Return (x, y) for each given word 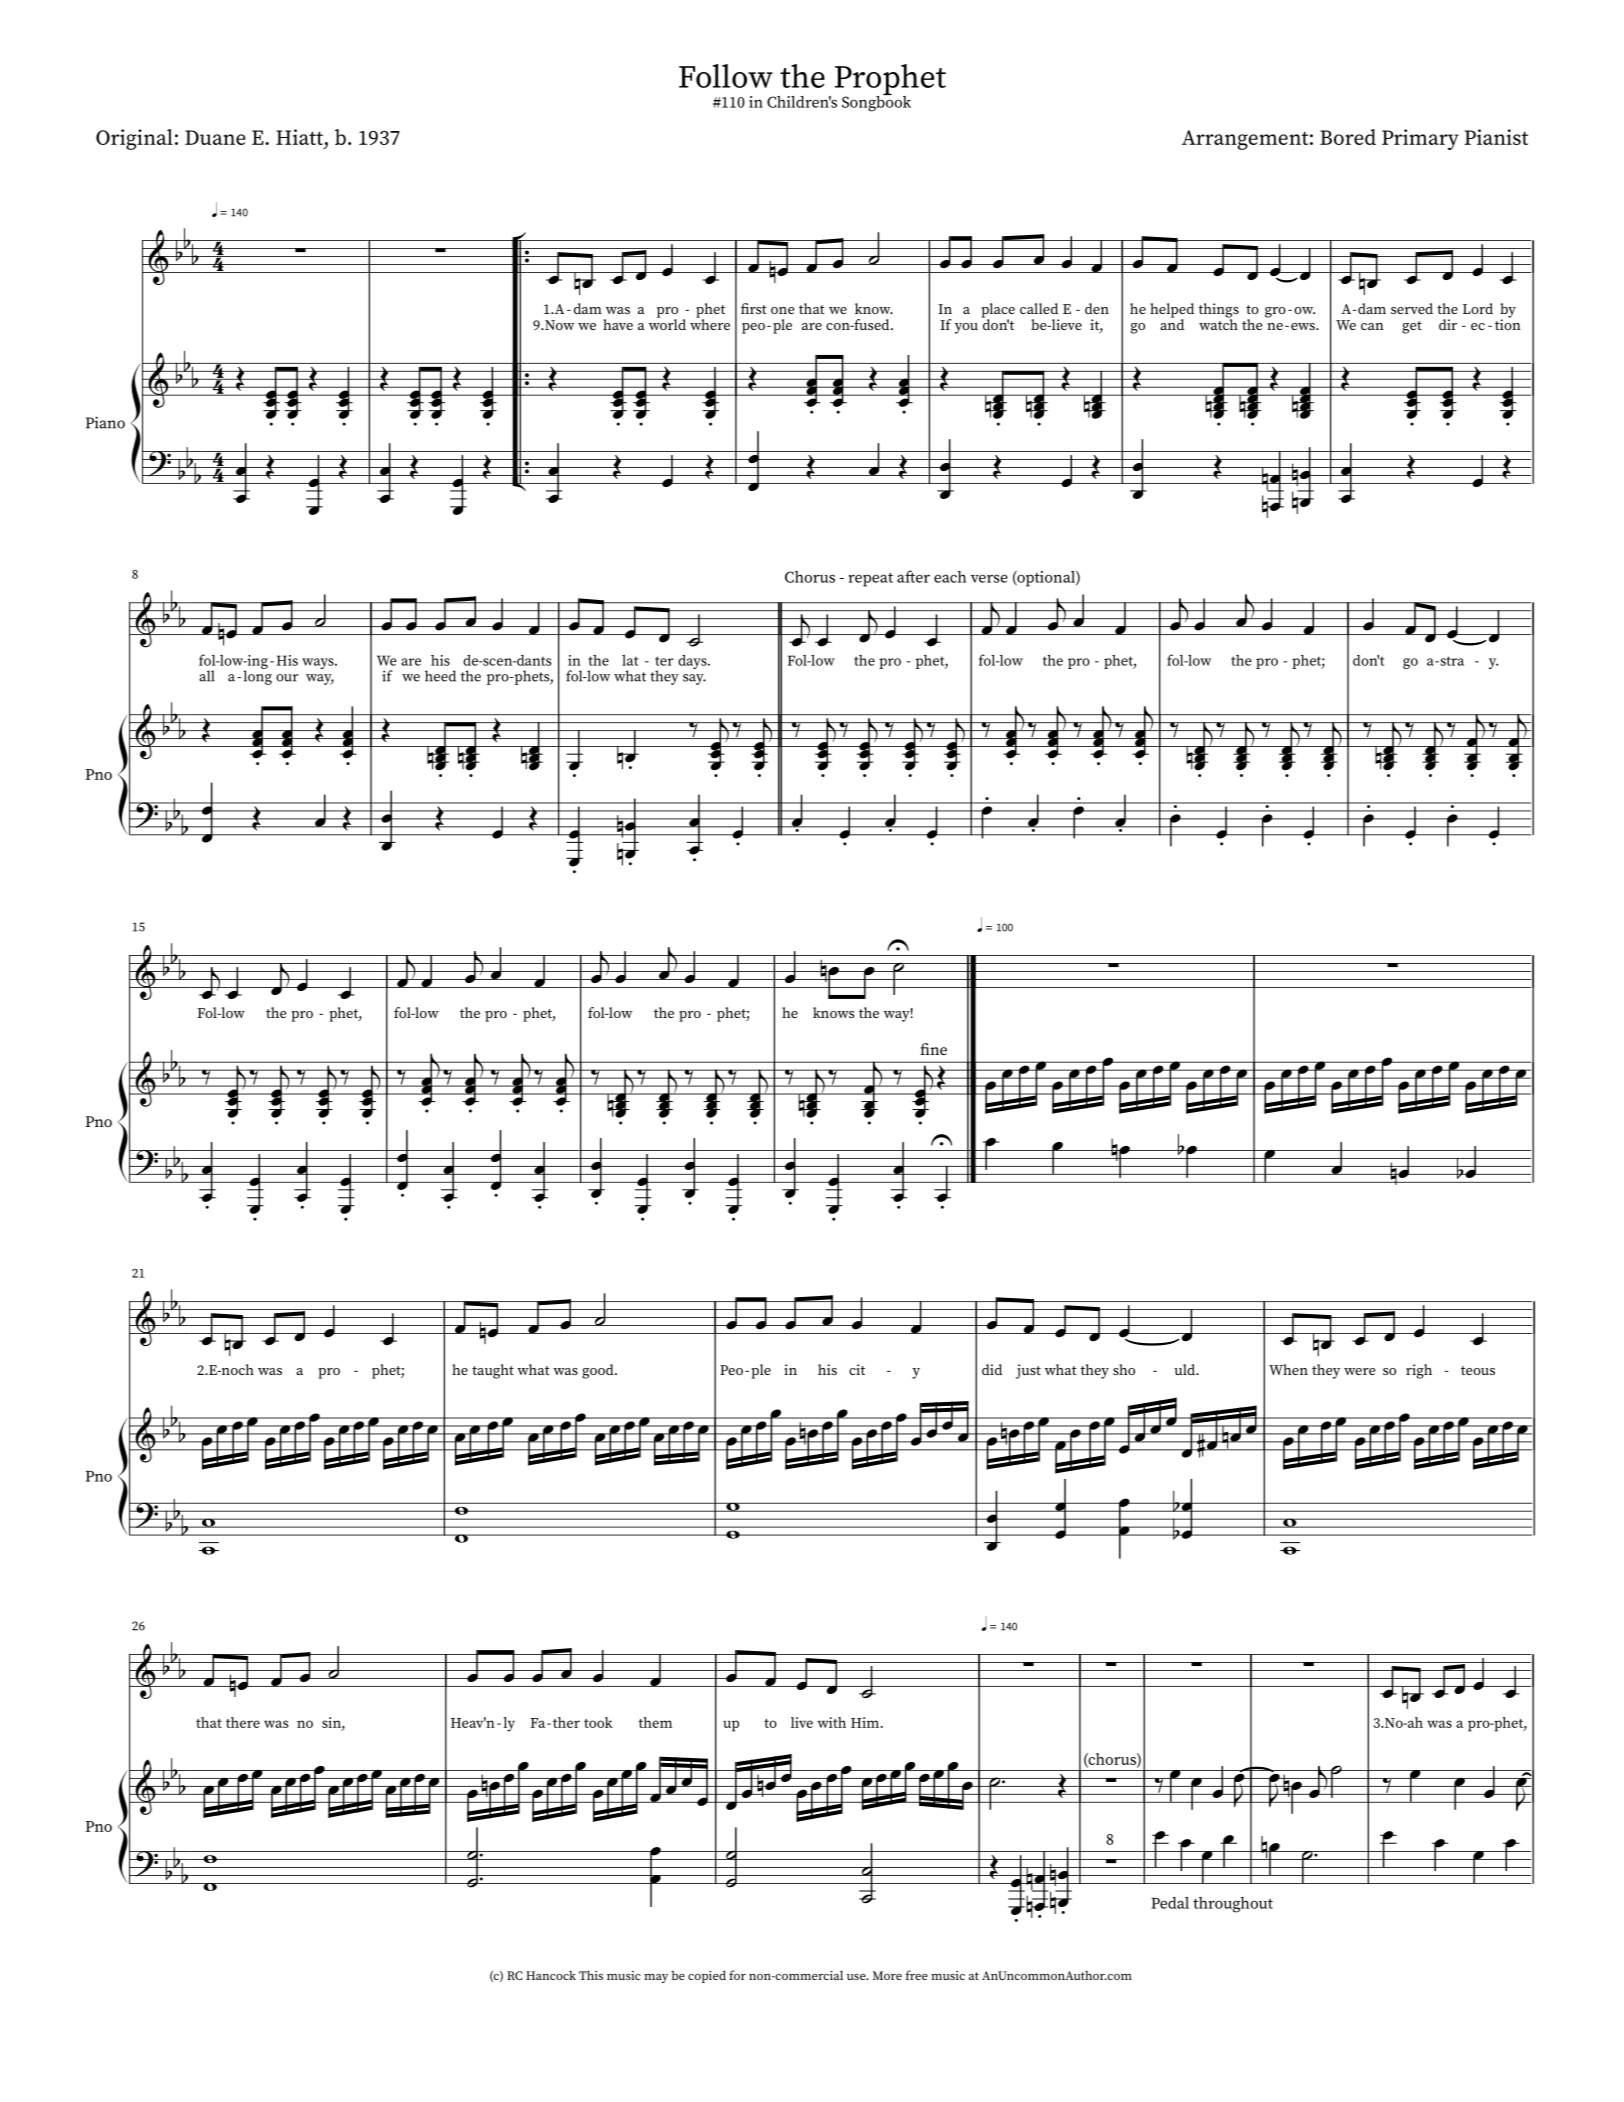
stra (1451, 661)
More (887, 1975)
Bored (1348, 137)
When (1288, 1369)
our (287, 678)
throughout (1233, 1905)
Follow (726, 76)
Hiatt (301, 137)
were (1359, 1371)
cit (857, 1369)
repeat (871, 579)
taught (493, 1371)
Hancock (551, 1975)
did (992, 1369)
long (257, 676)
